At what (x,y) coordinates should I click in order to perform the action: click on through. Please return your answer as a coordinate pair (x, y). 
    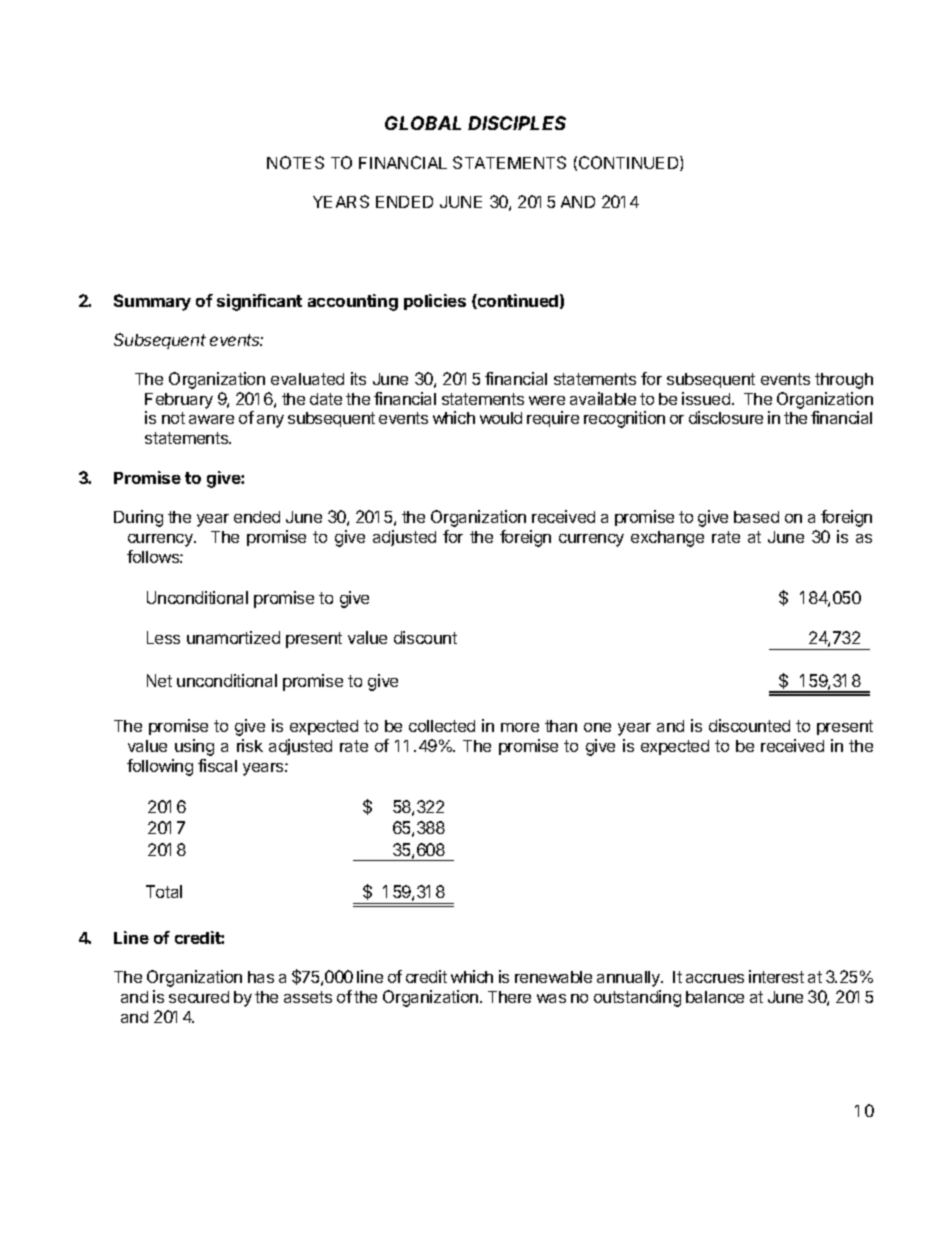
    Looking at the image, I should click on (844, 381).
